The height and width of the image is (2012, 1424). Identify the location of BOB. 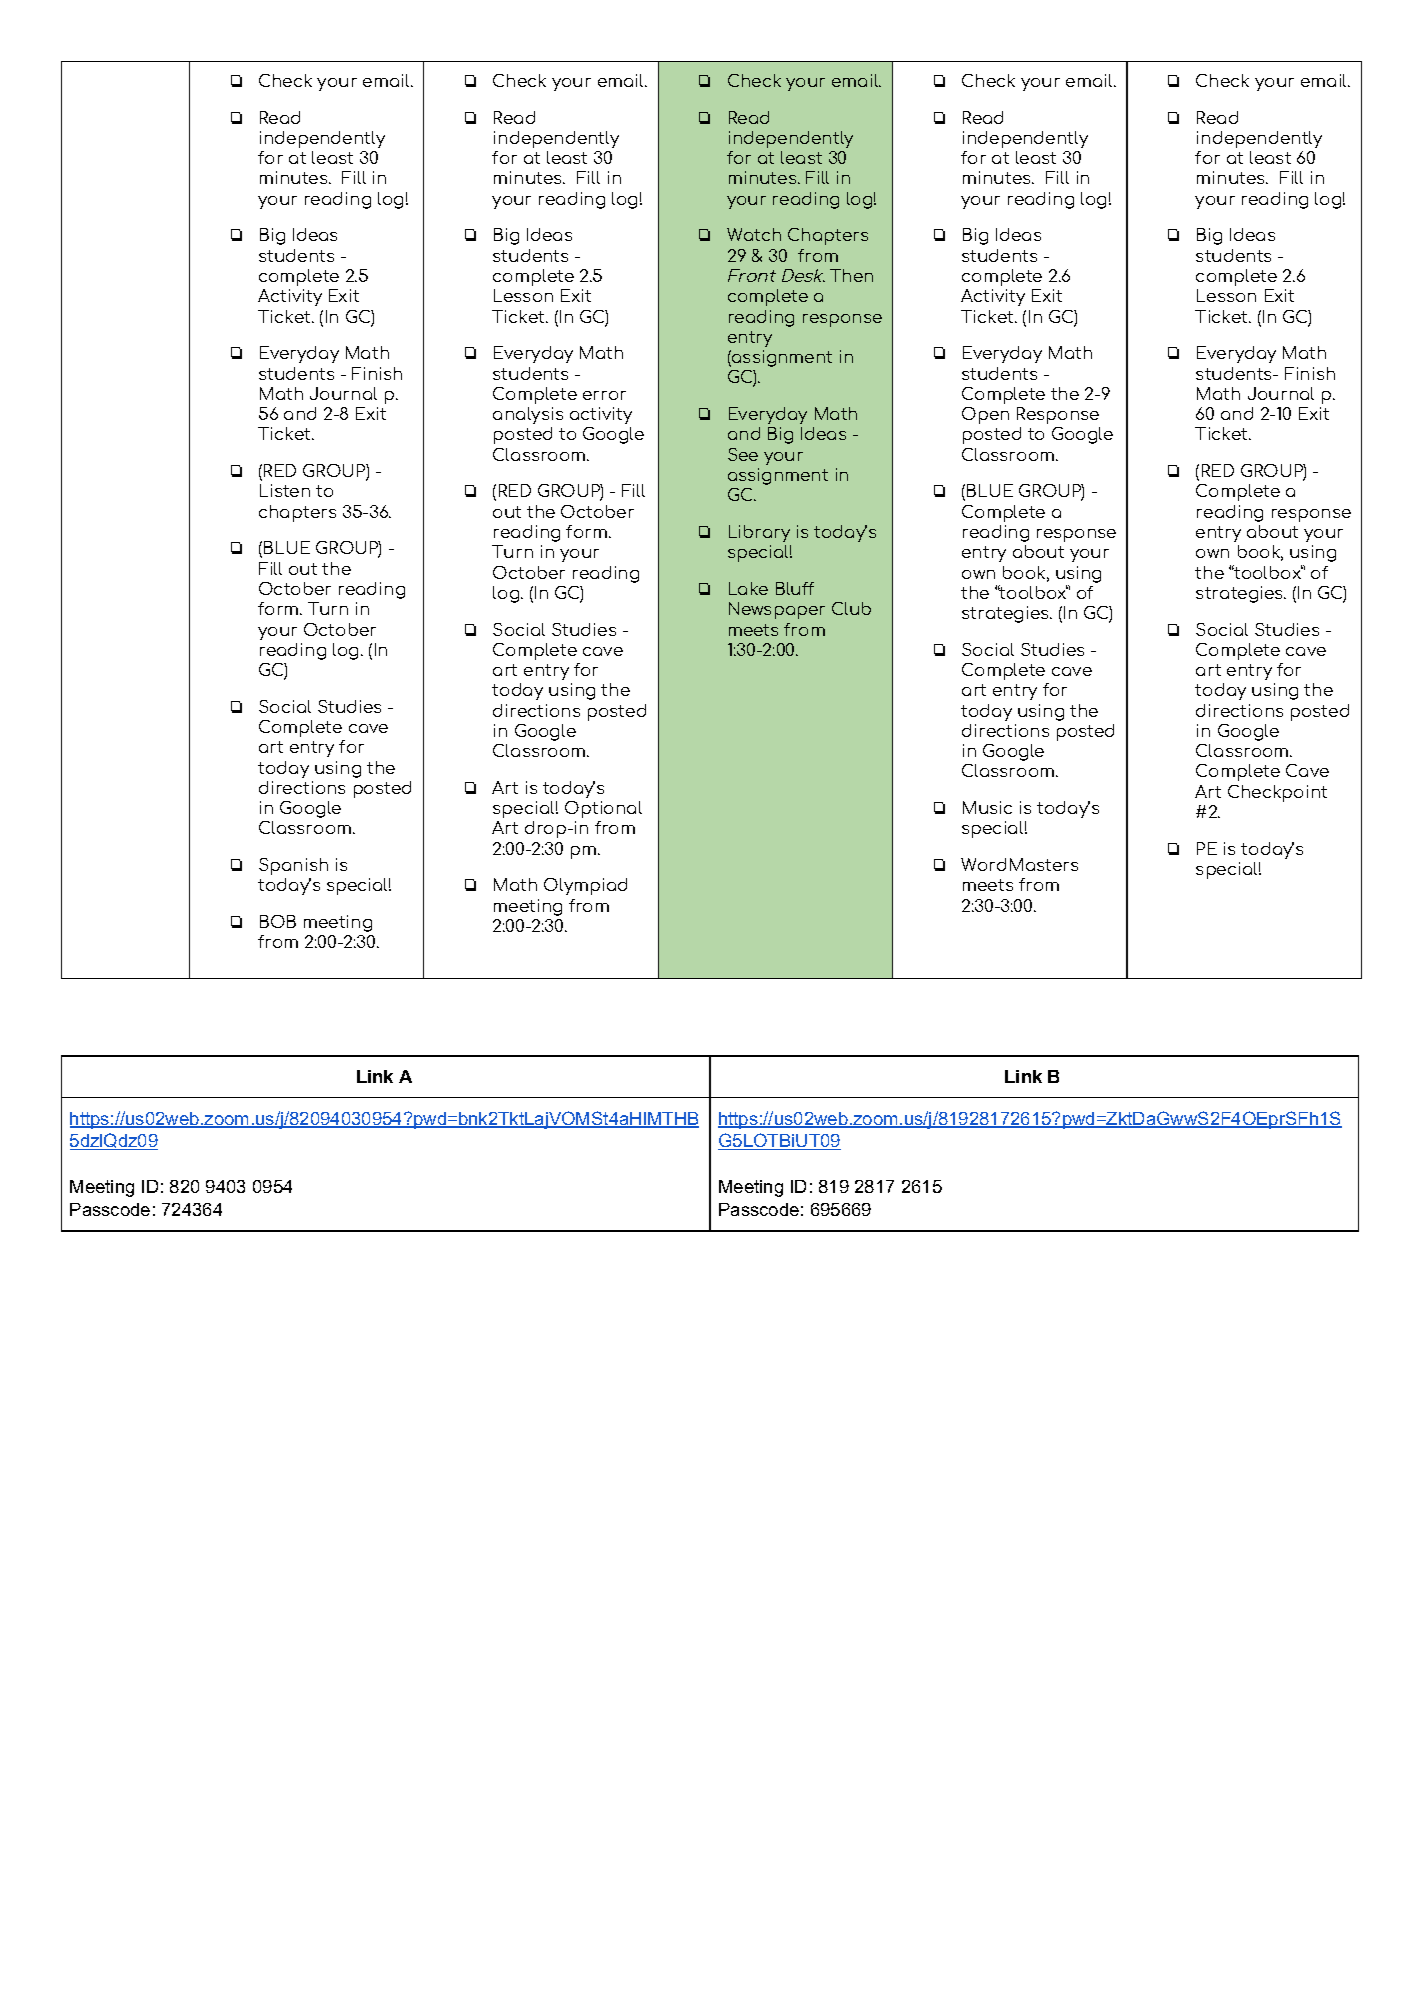
(278, 921).
